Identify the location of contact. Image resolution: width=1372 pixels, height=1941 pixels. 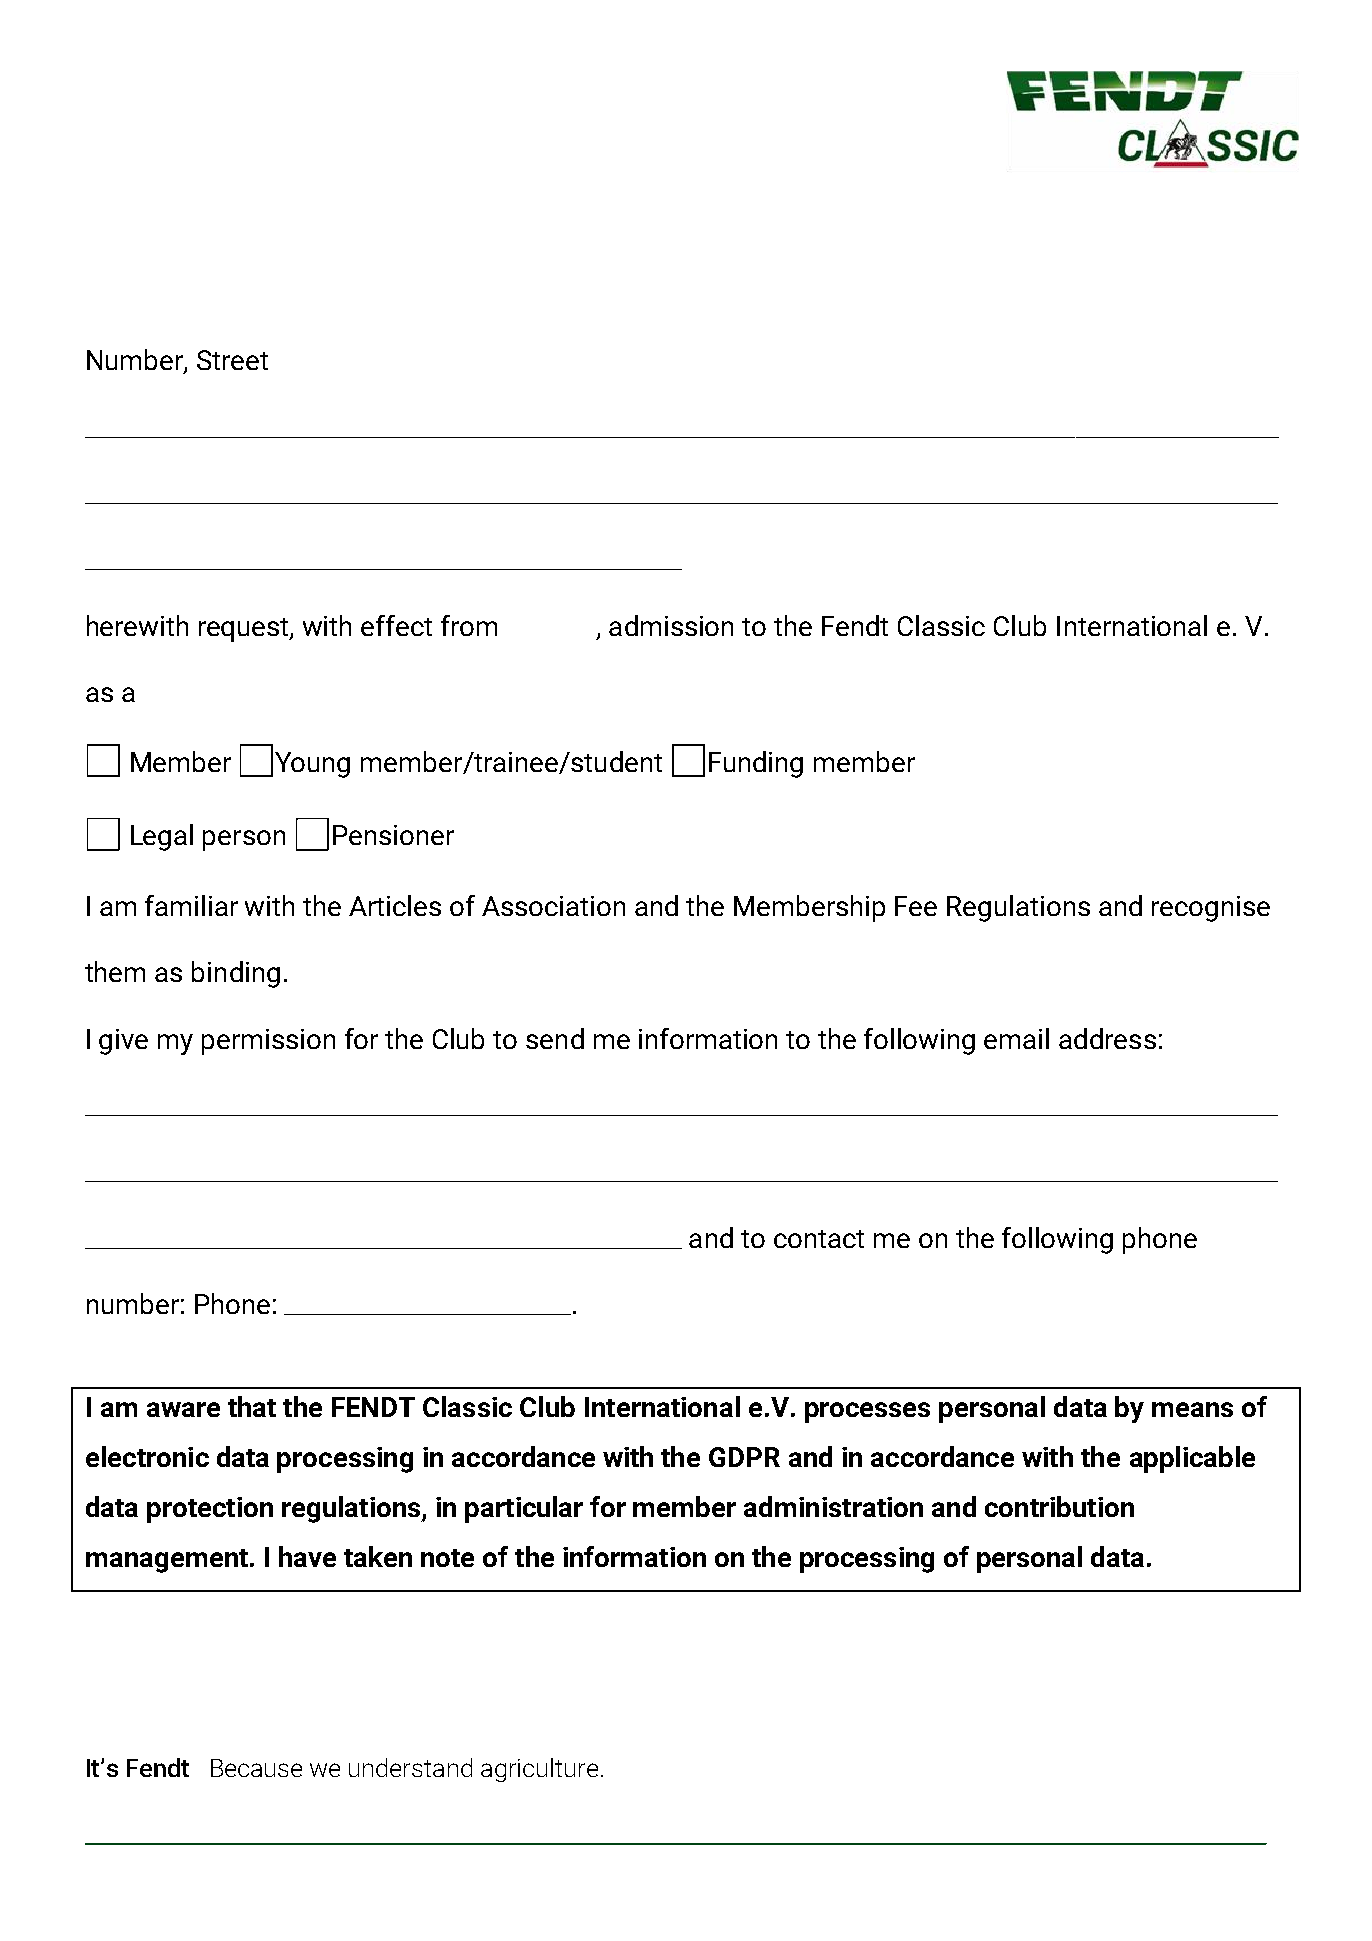
(819, 1239).
